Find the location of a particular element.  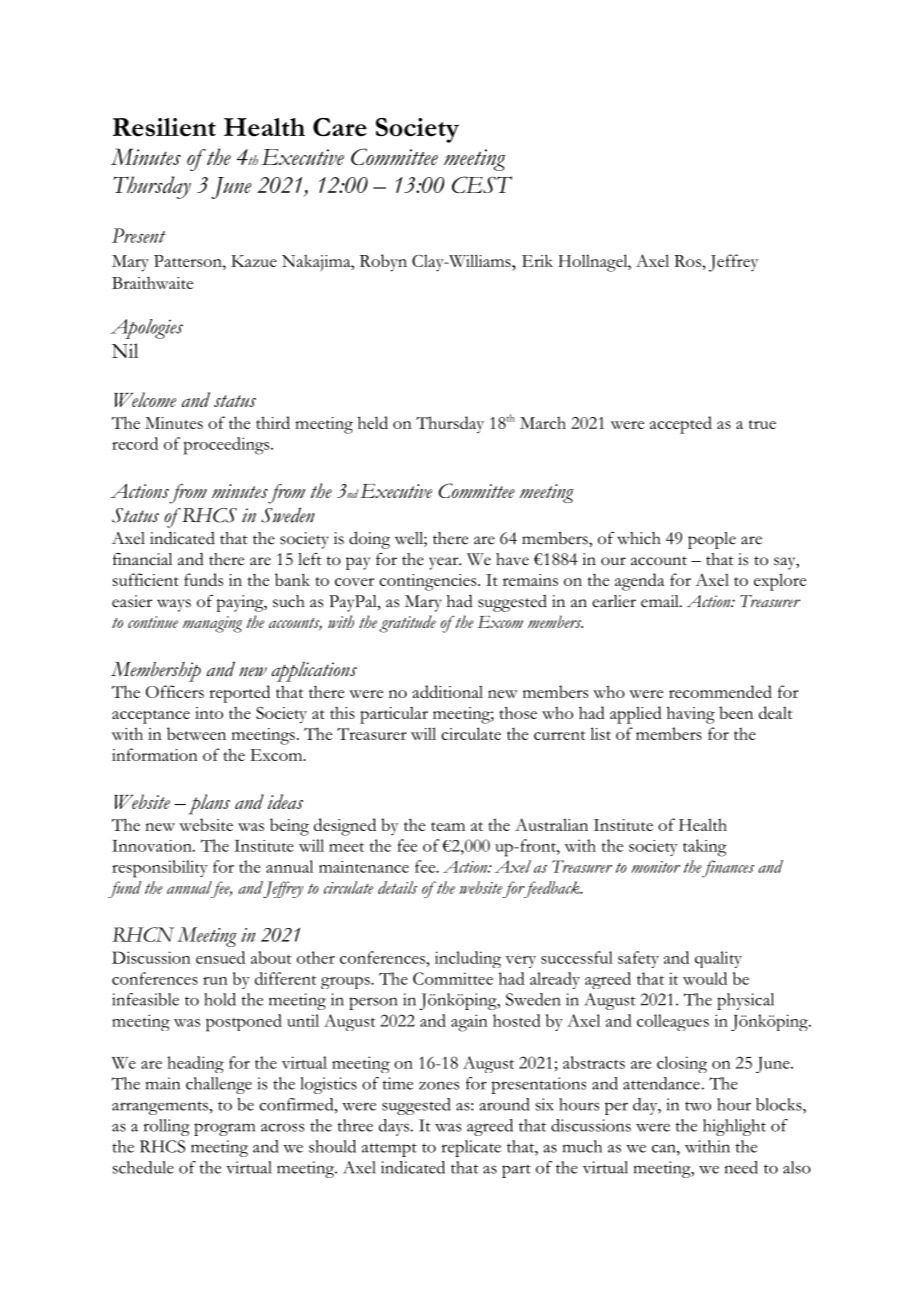

CEST is located at coordinates (482, 184).
